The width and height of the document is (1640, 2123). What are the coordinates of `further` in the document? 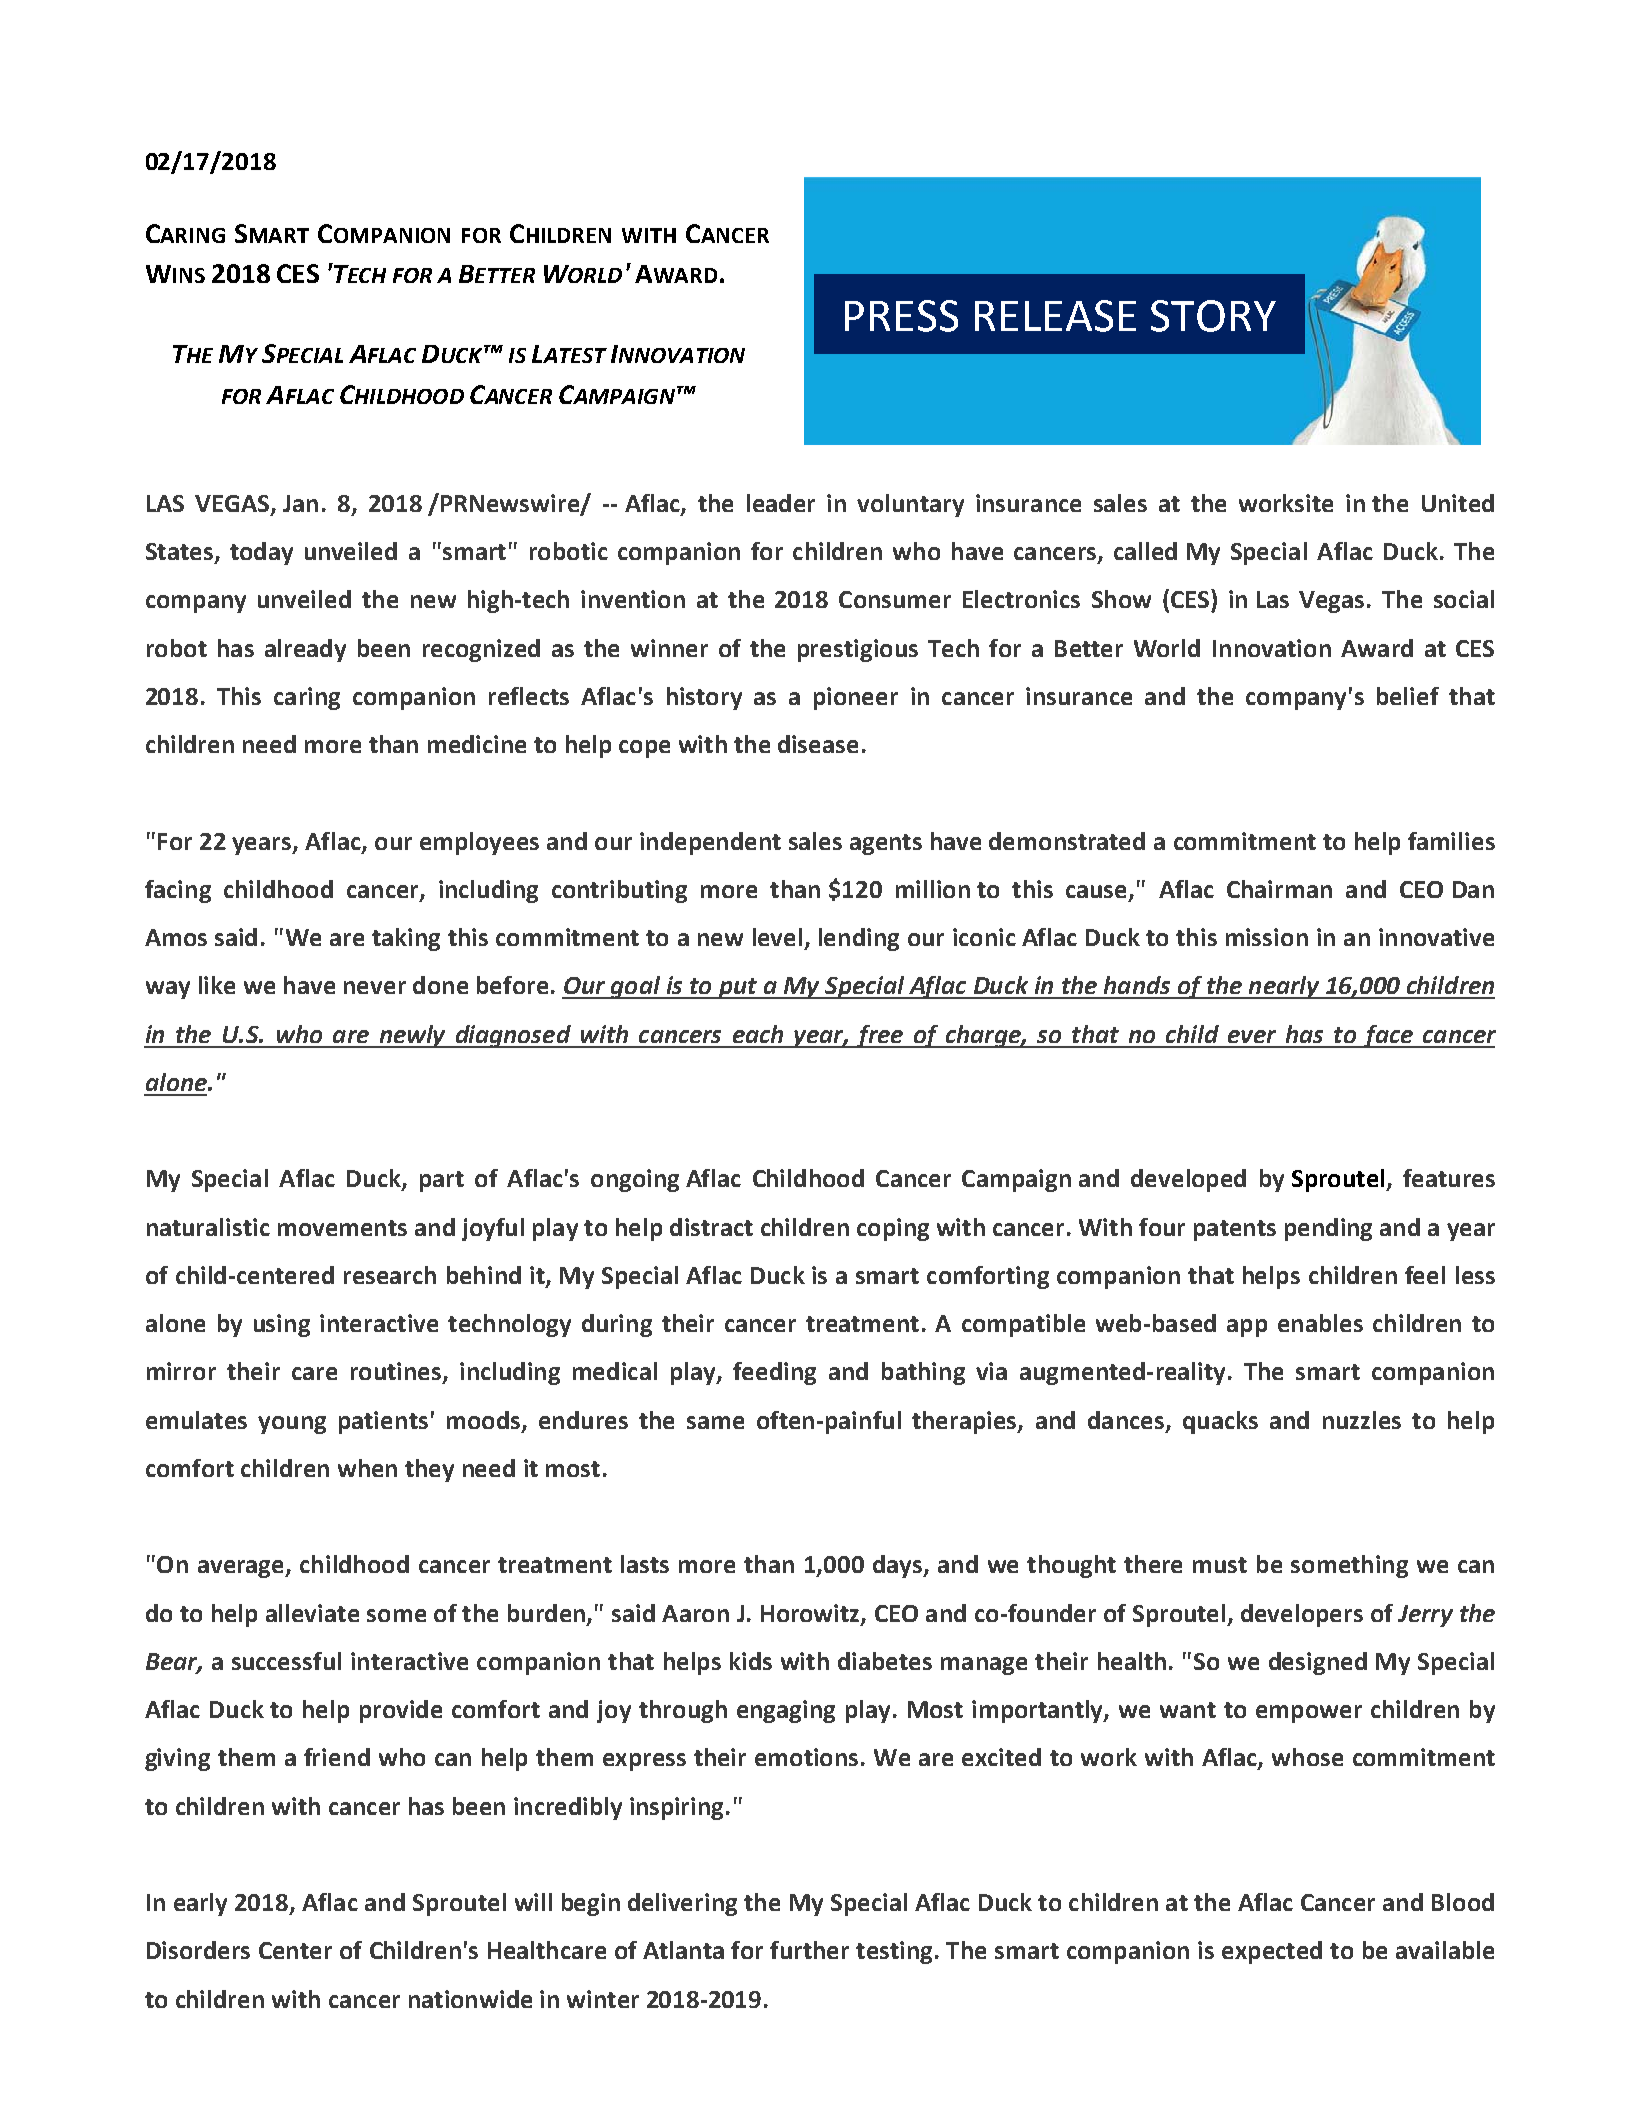 It's located at (809, 1950).
